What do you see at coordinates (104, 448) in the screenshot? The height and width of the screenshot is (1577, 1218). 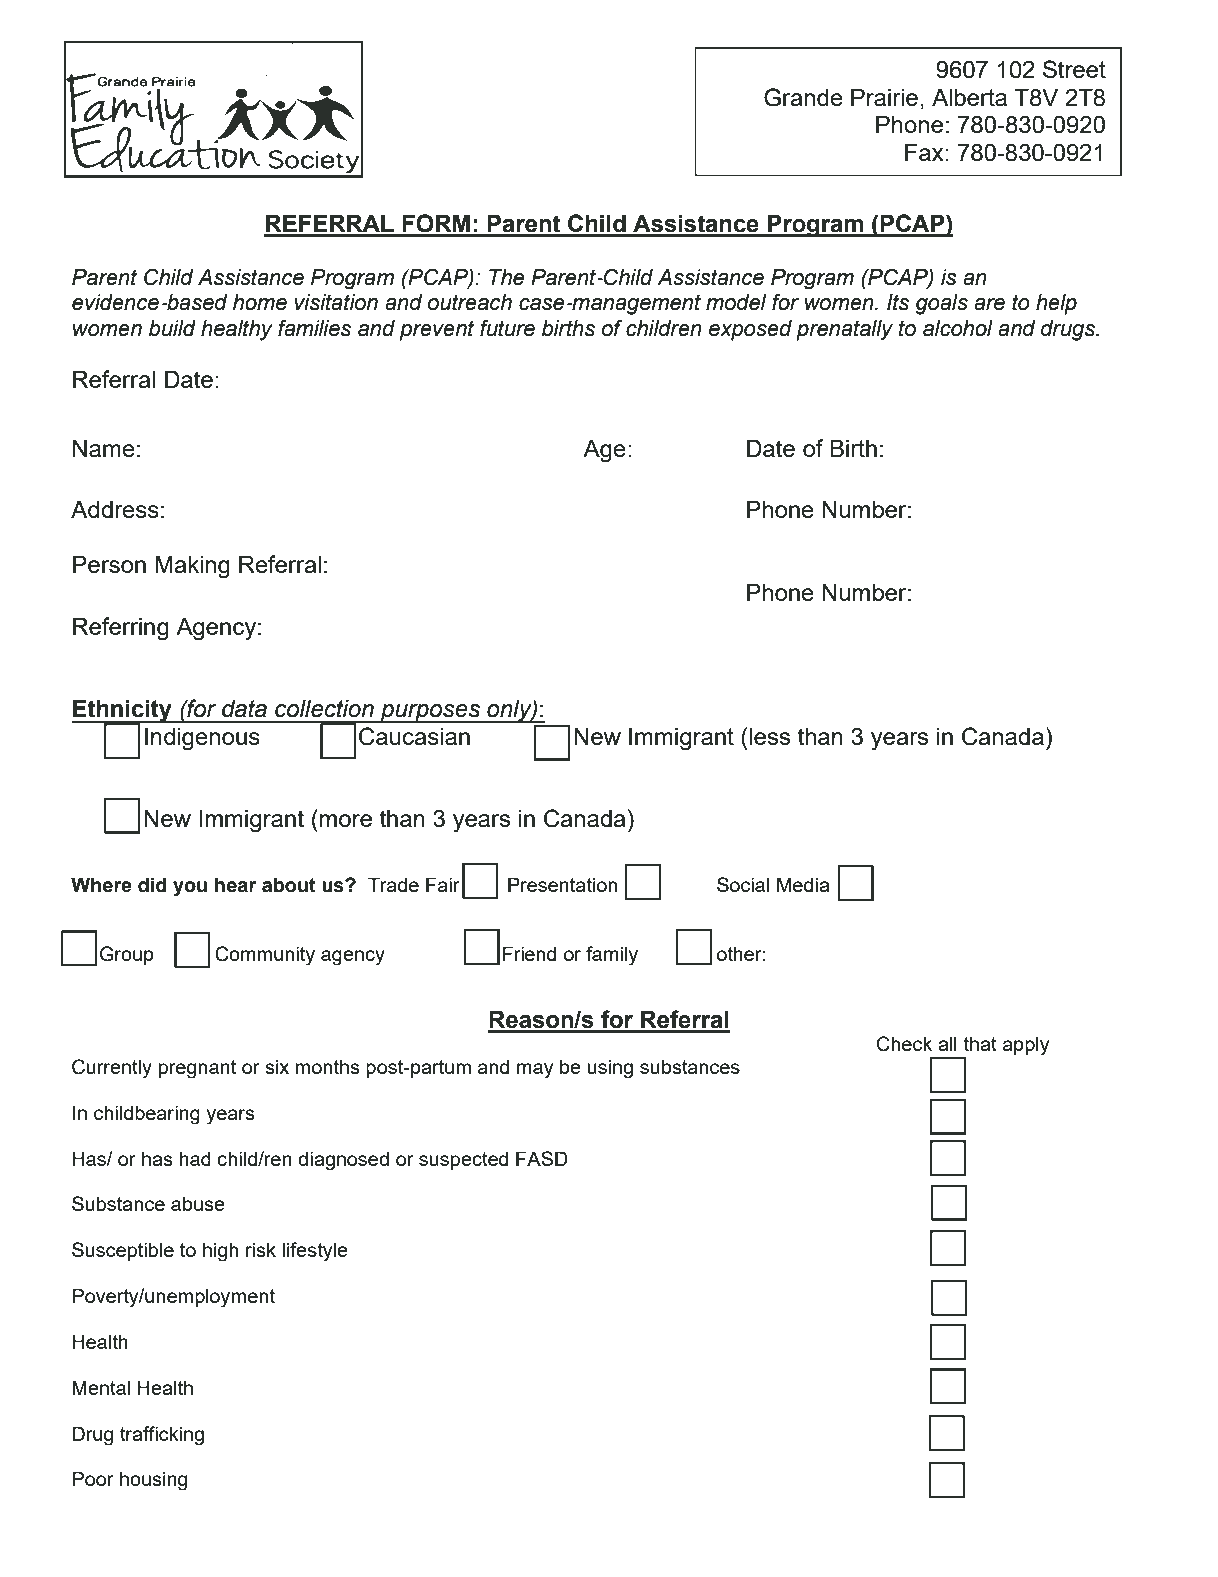 I see `Name` at bounding box center [104, 448].
